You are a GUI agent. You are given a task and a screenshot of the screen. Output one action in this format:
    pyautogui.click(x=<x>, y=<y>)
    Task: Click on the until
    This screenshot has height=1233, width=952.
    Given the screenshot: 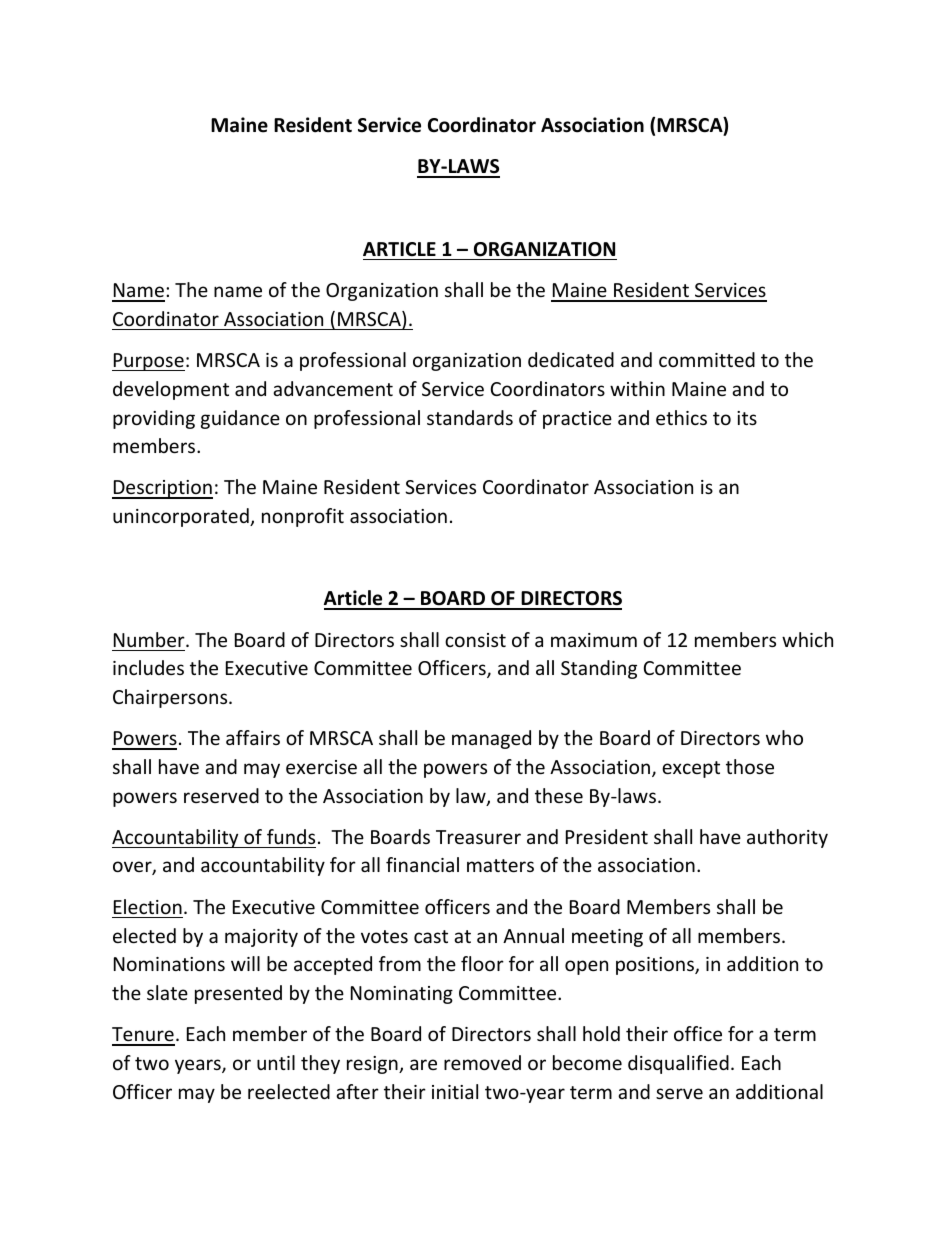 What is the action you would take?
    pyautogui.click(x=276, y=1062)
